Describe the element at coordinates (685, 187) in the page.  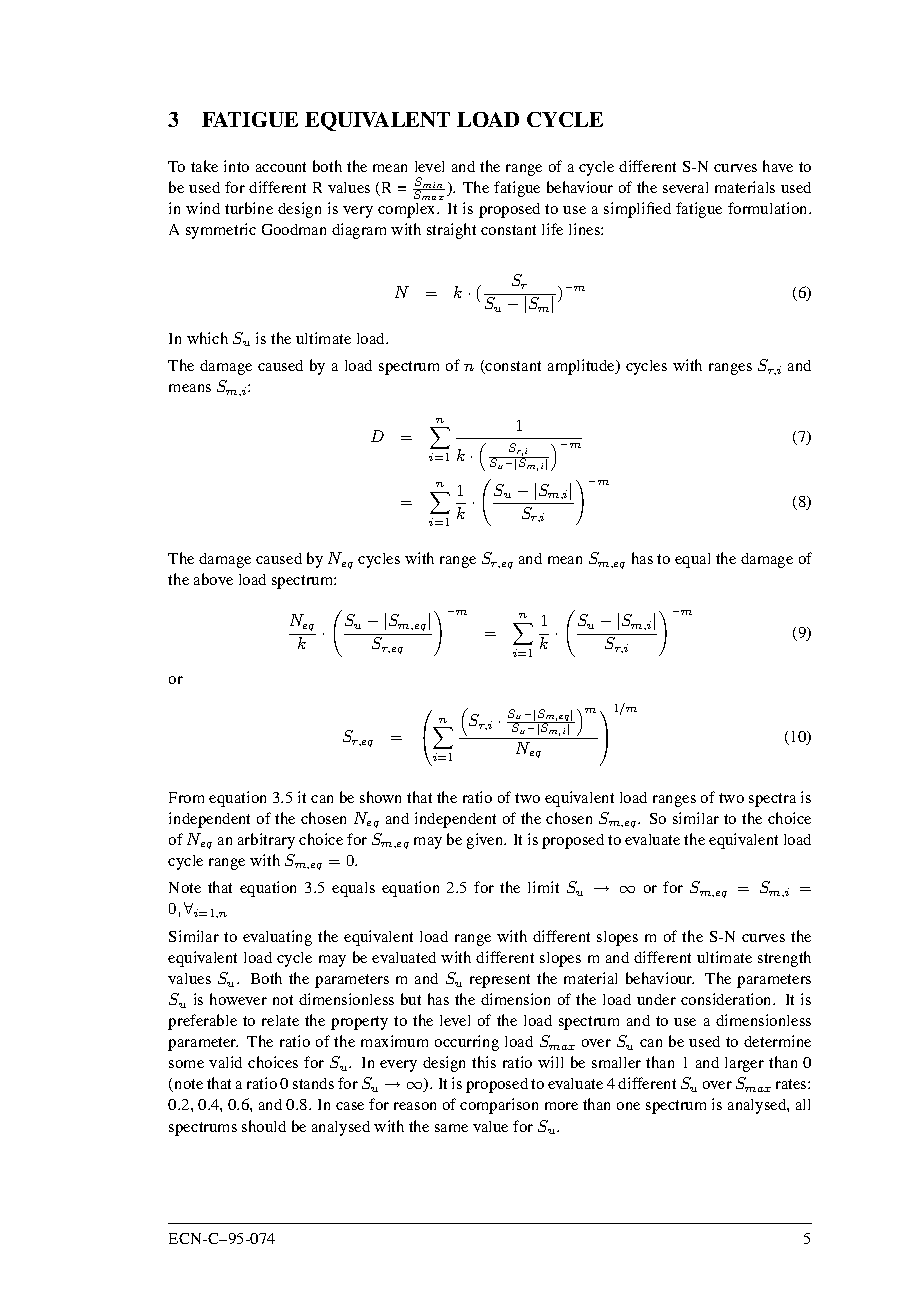
I see `several` at that location.
